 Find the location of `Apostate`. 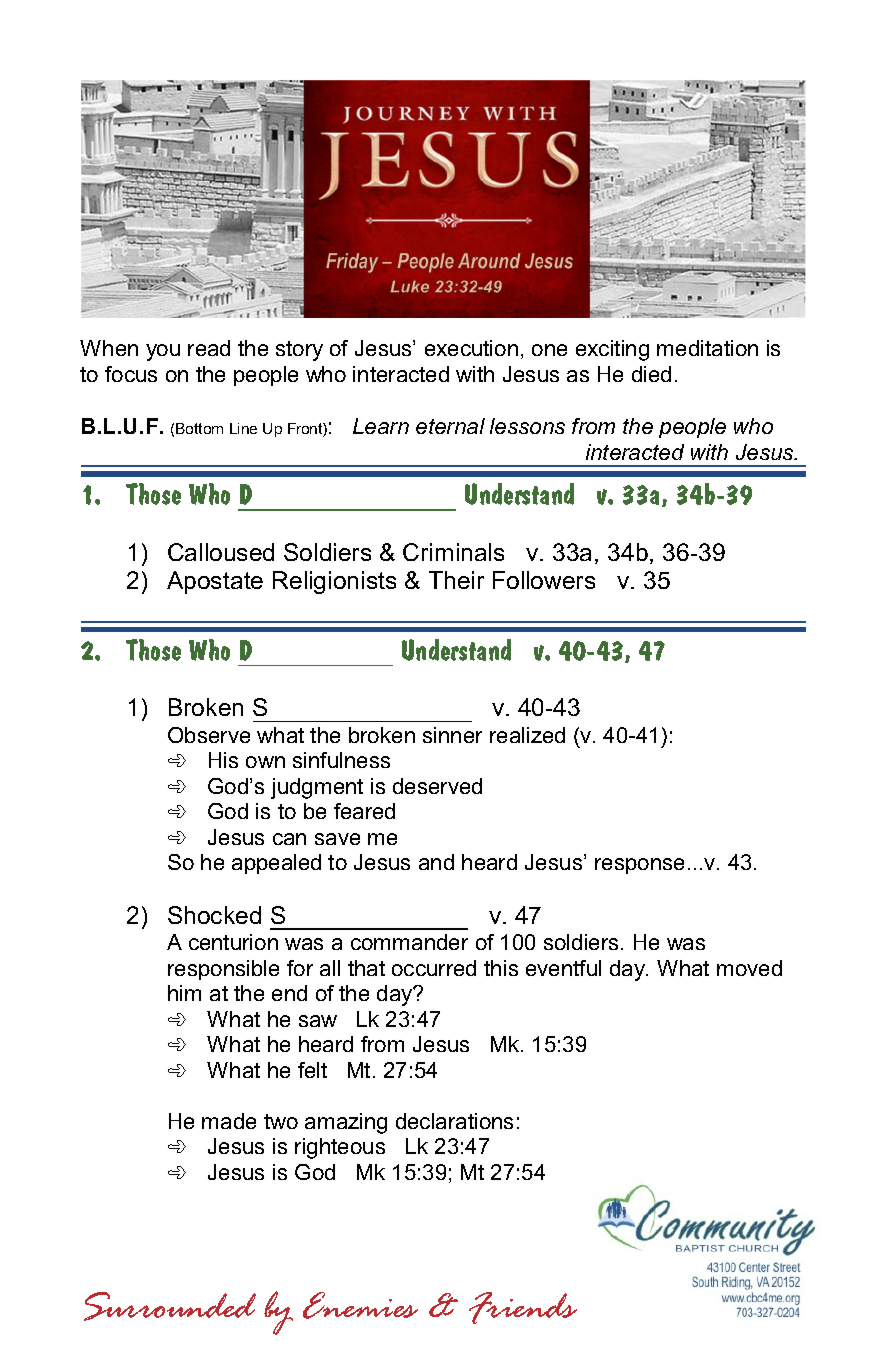

Apostate is located at coordinates (215, 582).
